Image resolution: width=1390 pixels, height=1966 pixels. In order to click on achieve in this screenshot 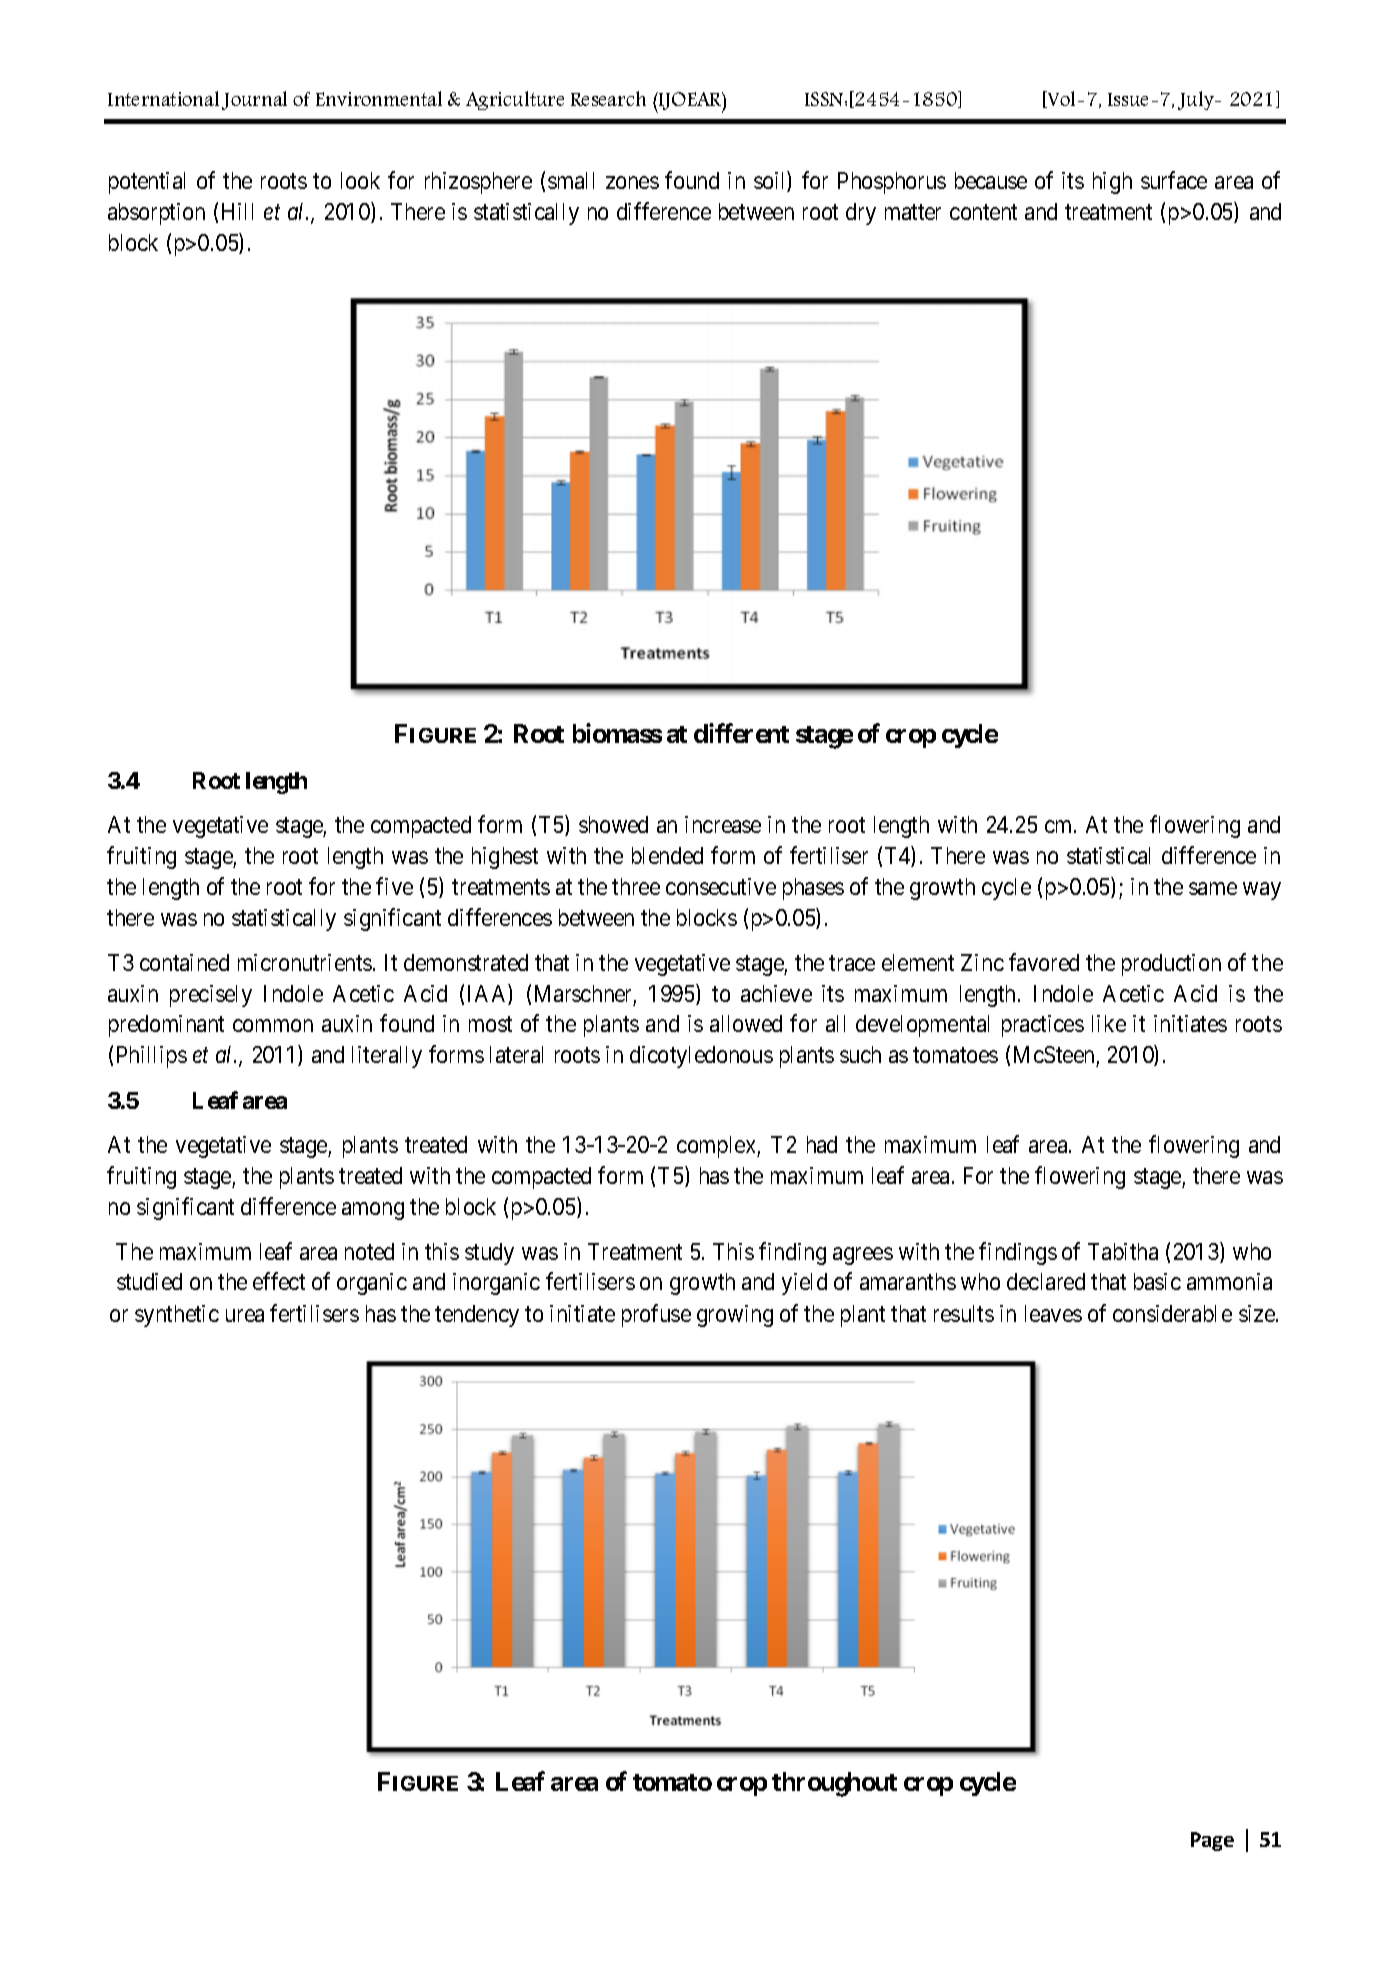, I will do `click(776, 993)`.
